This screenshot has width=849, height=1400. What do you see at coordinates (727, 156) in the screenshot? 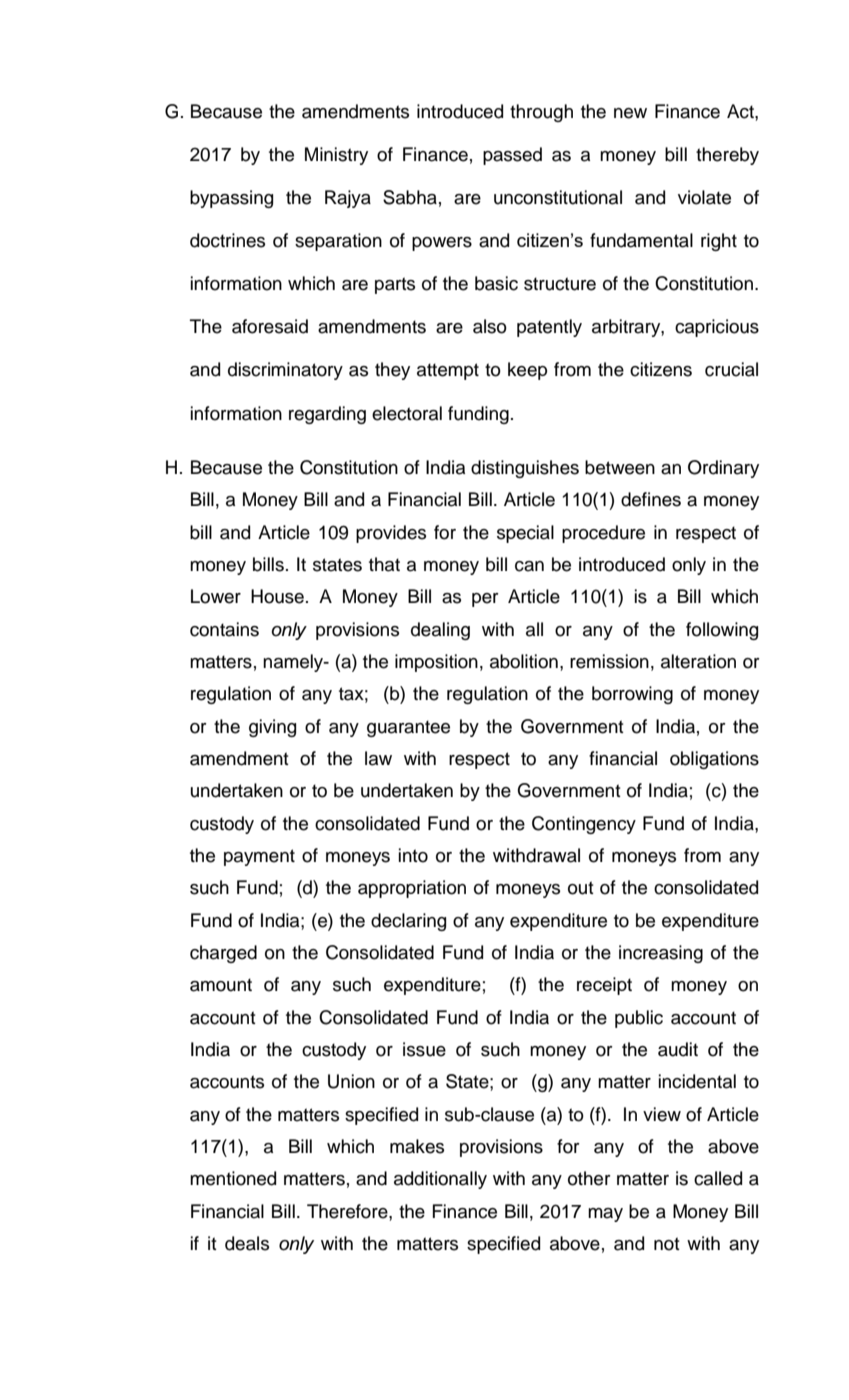
I see `thereby` at bounding box center [727, 156].
